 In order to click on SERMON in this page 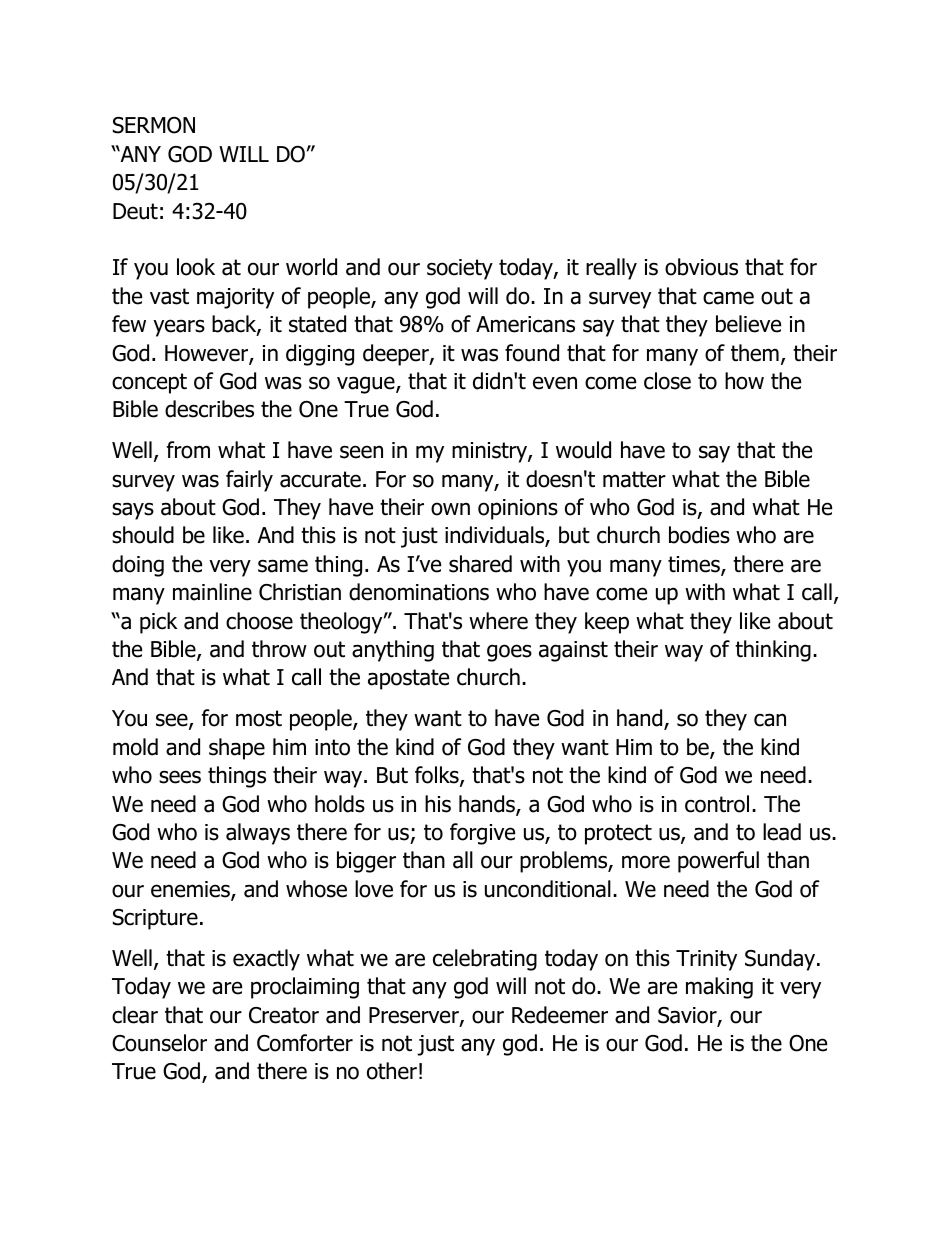, I will do `click(154, 125)`.
